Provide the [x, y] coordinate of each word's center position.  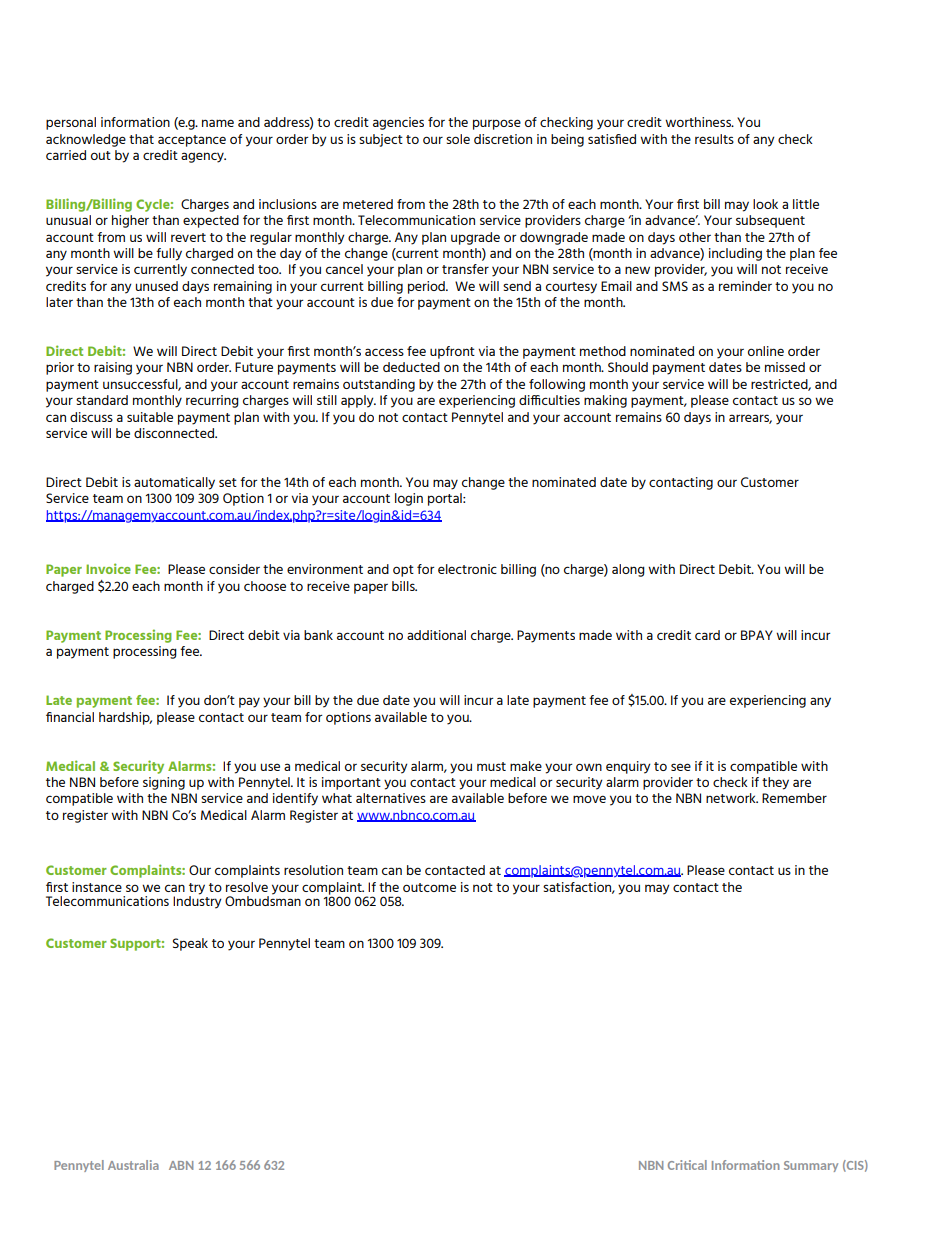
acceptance [192, 141]
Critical [687, 1165]
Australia [133, 1165]
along [628, 570]
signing [164, 783]
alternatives [391, 798]
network [732, 798]
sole [458, 139]
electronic [467, 569]
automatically [174, 483]
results [714, 139]
